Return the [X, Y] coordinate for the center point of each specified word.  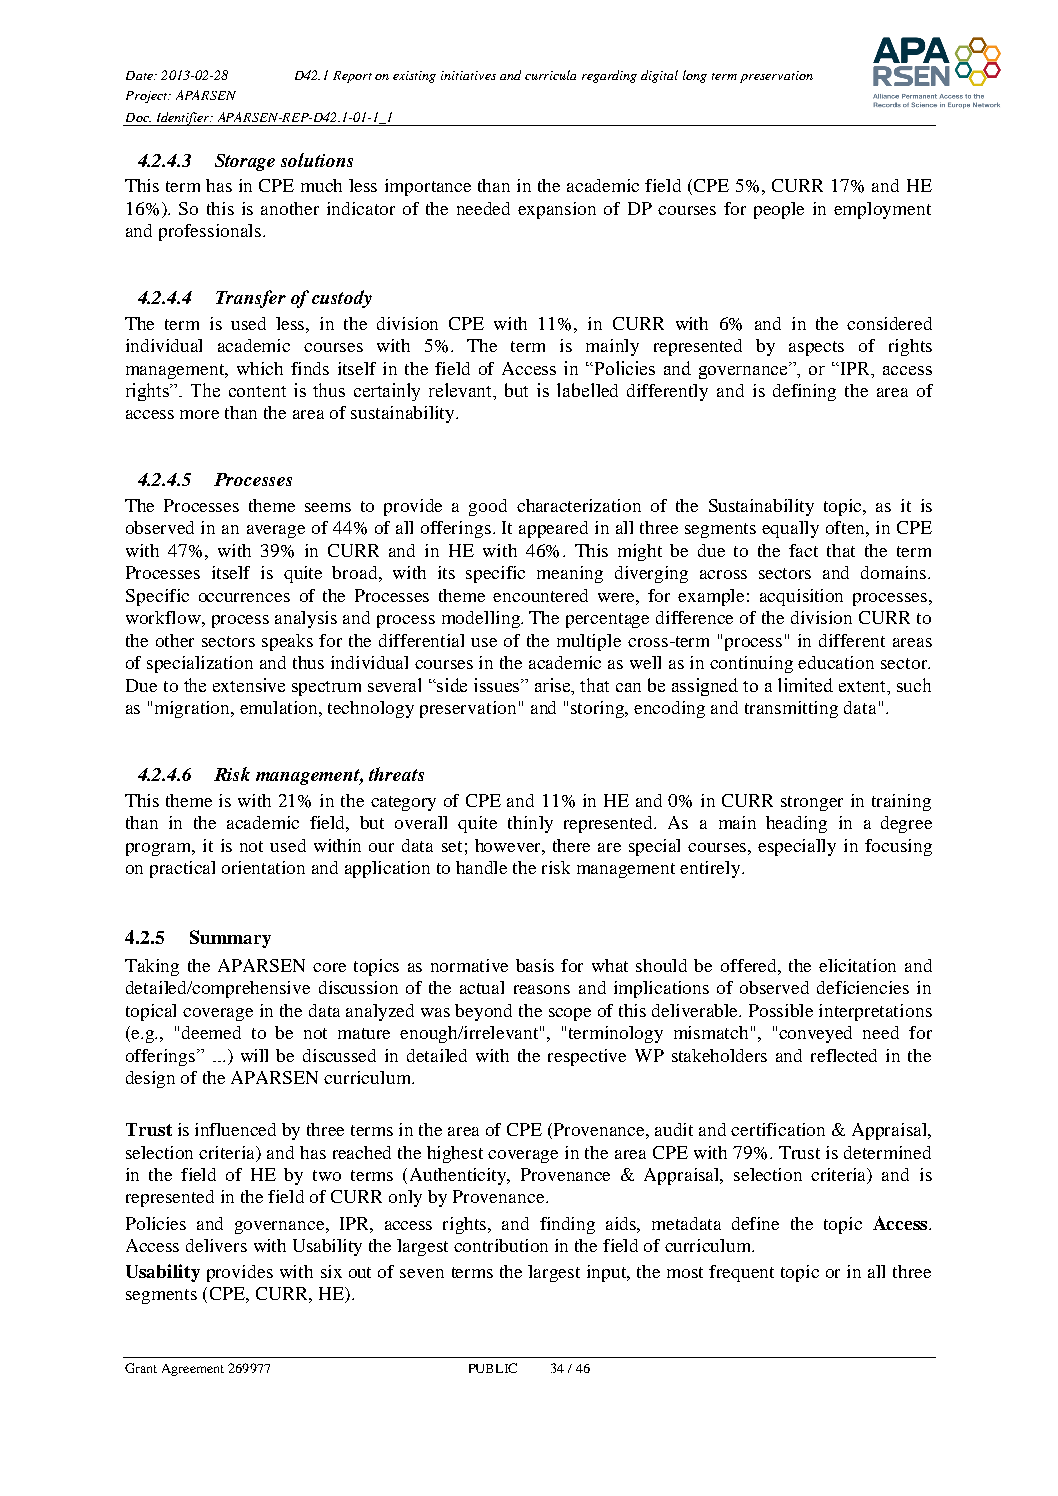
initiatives [468, 75]
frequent [741, 1273]
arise [554, 686]
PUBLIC [493, 1368]
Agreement [193, 1370]
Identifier [183, 119]
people [779, 210]
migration [194, 709]
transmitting [791, 709]
